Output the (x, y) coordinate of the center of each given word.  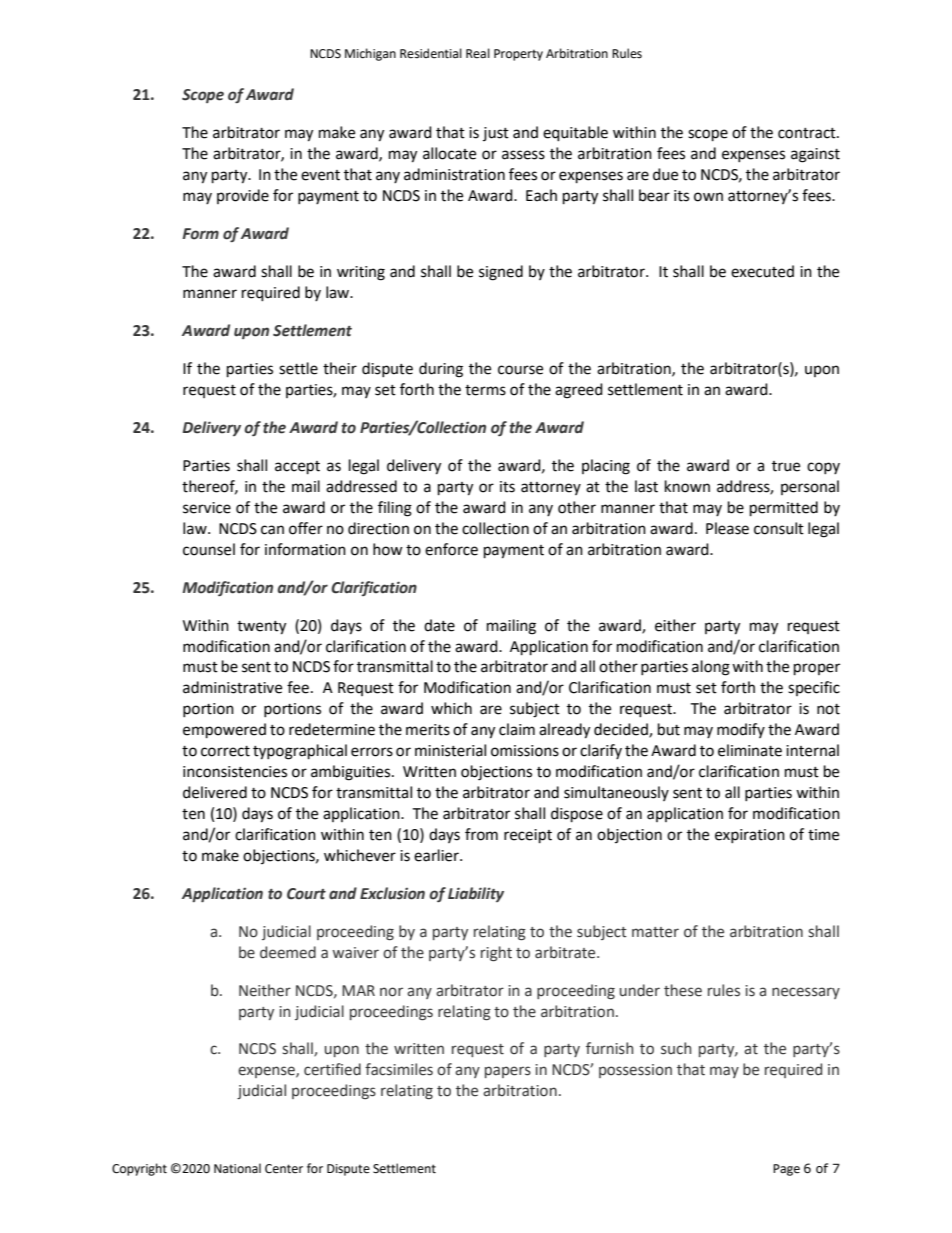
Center (284, 1169)
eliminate (750, 750)
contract (808, 133)
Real (478, 53)
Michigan (370, 54)
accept (297, 468)
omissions (525, 751)
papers (508, 1072)
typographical (300, 752)
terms (485, 390)
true (786, 466)
